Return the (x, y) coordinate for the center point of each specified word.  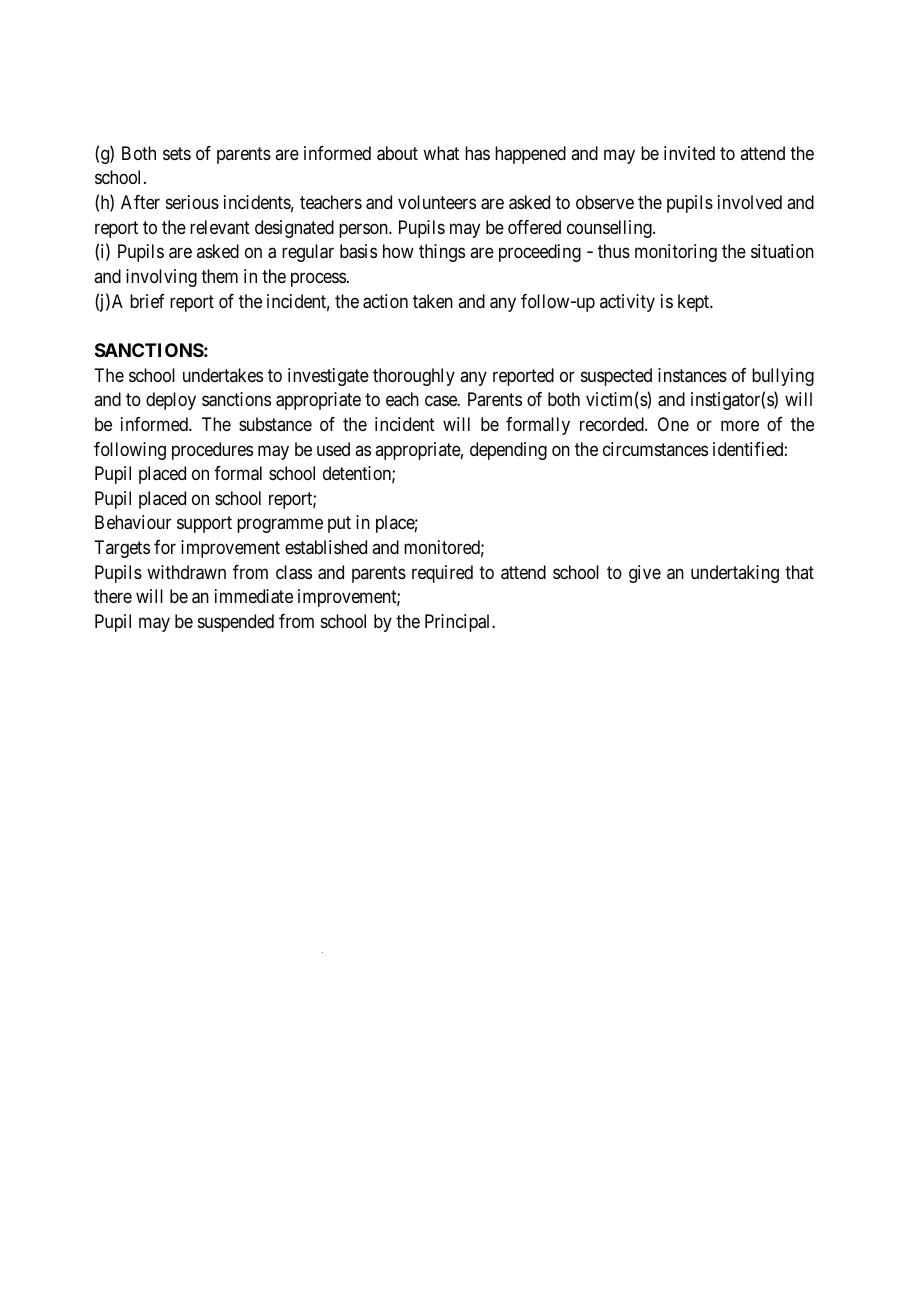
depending (508, 451)
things (442, 253)
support (204, 525)
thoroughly (414, 377)
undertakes (223, 375)
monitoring (676, 253)
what (441, 153)
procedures (212, 451)
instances (692, 375)
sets (177, 153)
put (339, 525)
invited (689, 153)
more (740, 425)
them (219, 276)
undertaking (735, 574)
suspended (236, 623)
